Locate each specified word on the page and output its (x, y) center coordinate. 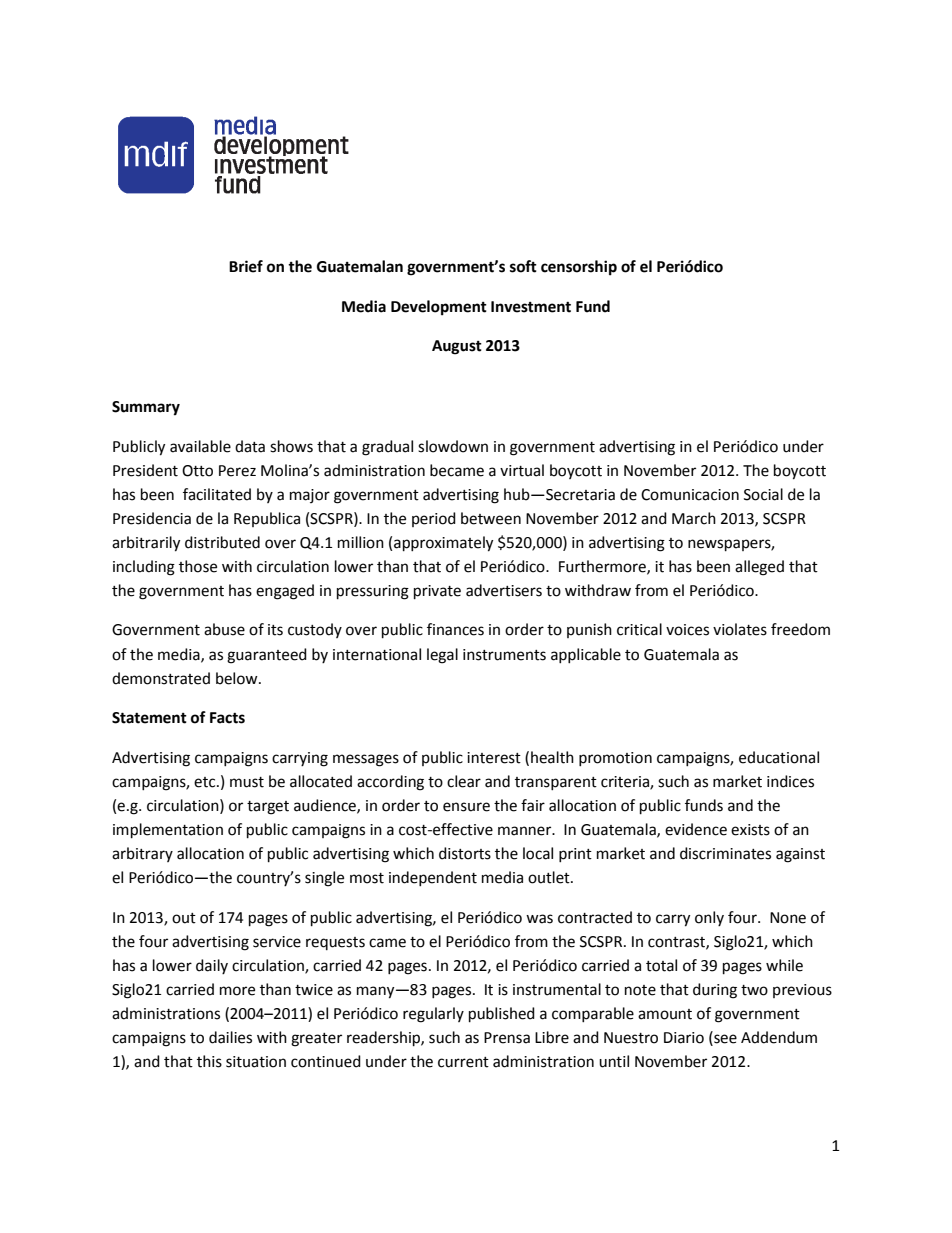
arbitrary (142, 854)
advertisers (504, 590)
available (200, 446)
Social (763, 494)
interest (494, 758)
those (198, 566)
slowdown (453, 446)
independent (433, 878)
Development (439, 308)
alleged (759, 568)
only (709, 918)
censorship (579, 268)
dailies (230, 1037)
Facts (227, 718)
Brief (246, 266)
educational (779, 757)
